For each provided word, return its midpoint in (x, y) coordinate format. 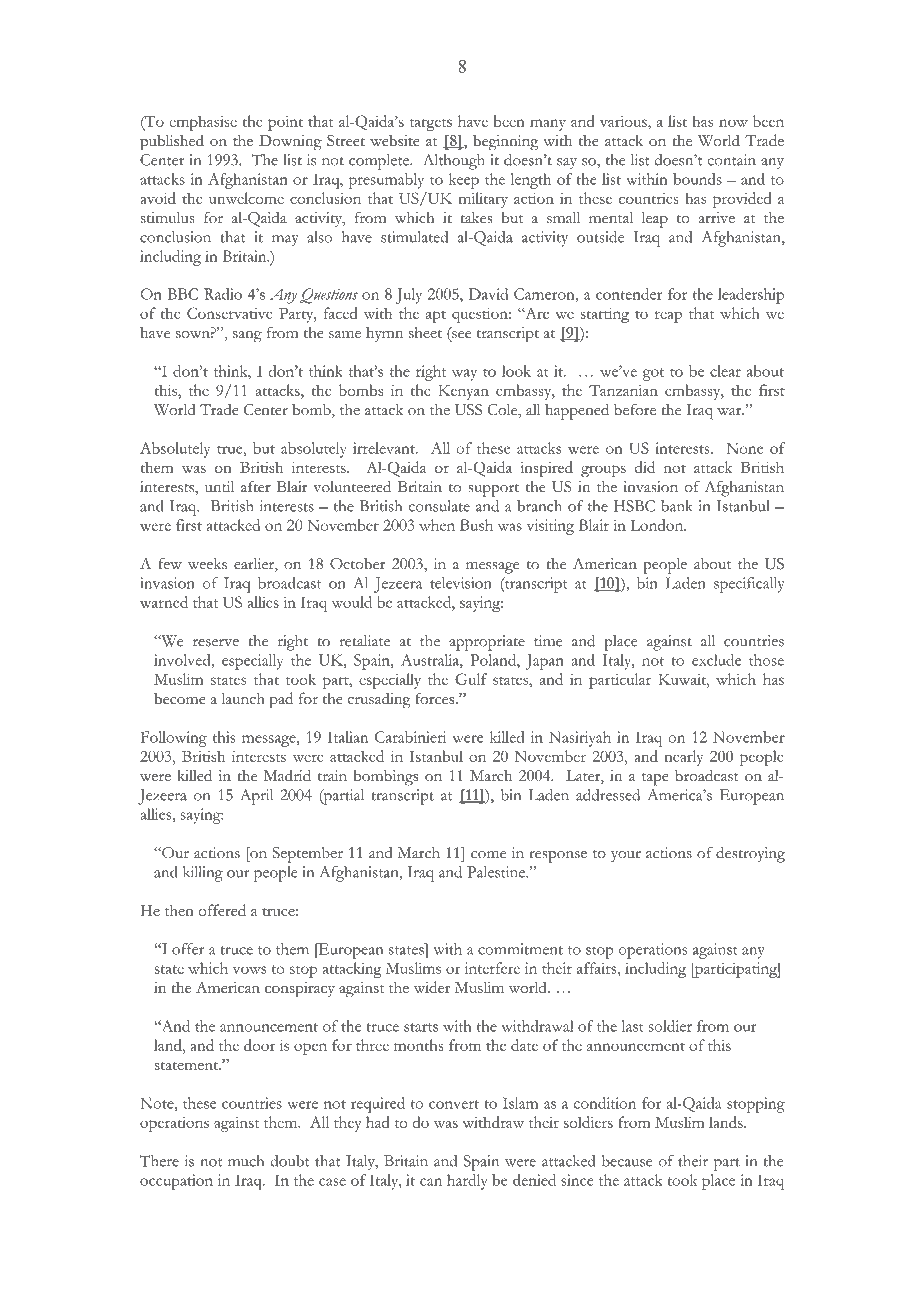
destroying (750, 855)
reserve (216, 643)
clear (725, 371)
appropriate (487, 643)
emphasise (203, 123)
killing (203, 874)
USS (468, 410)
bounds (697, 179)
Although (454, 162)
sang (247, 337)
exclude (716, 660)
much (246, 1161)
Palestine (497, 872)
